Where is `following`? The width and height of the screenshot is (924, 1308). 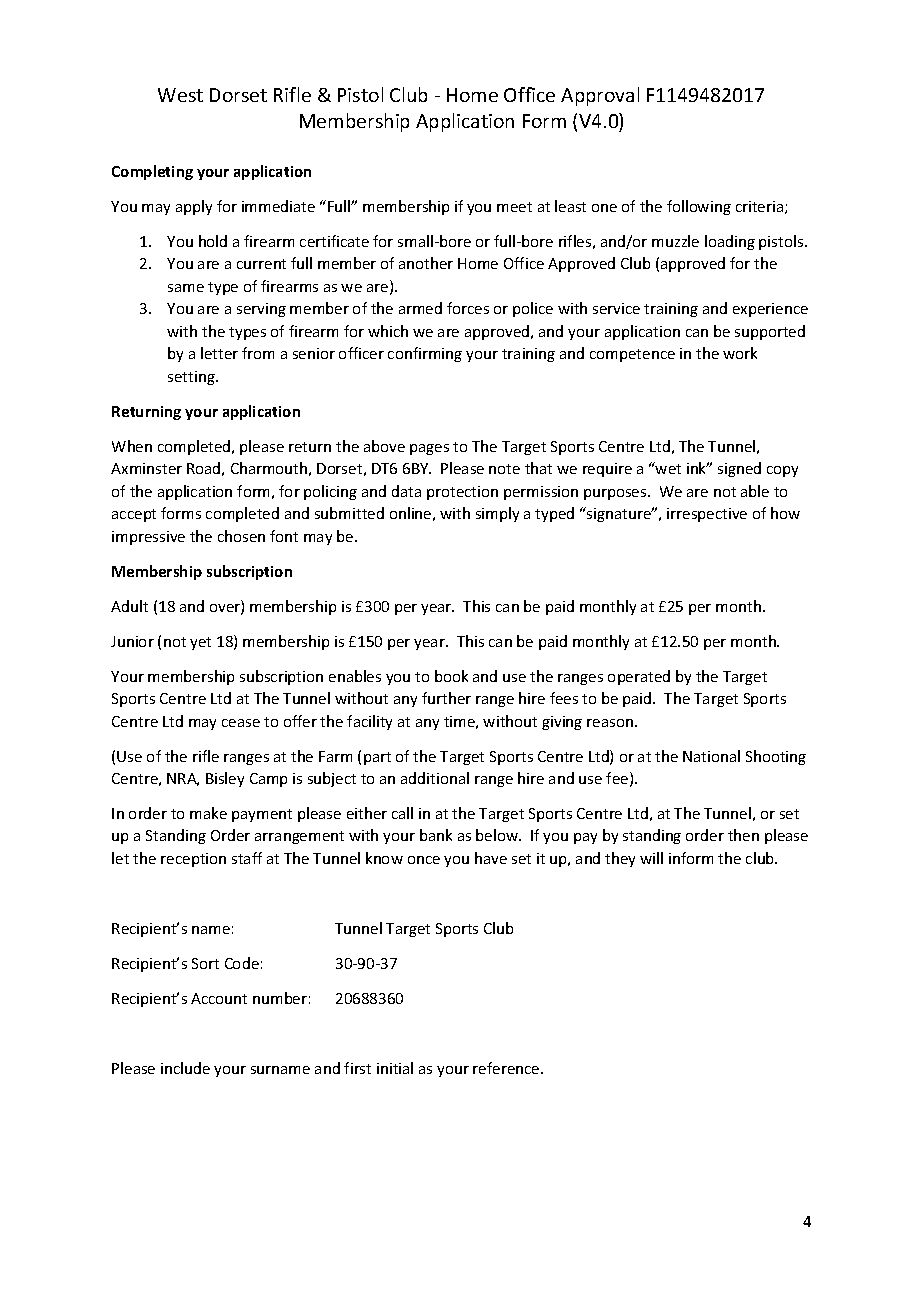
following is located at coordinates (699, 207).
